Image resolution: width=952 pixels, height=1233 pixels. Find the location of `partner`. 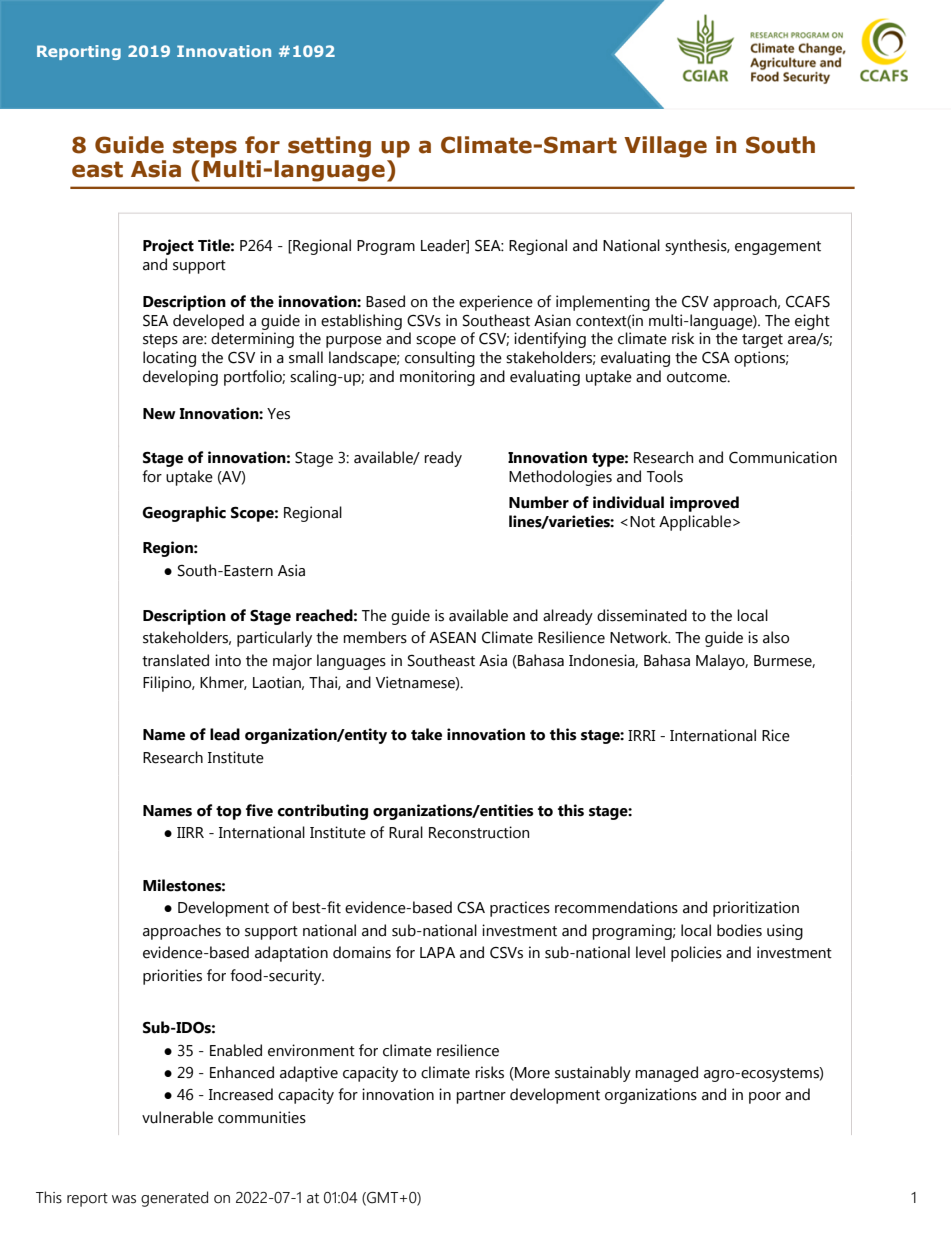

partner is located at coordinates (481, 1097).
